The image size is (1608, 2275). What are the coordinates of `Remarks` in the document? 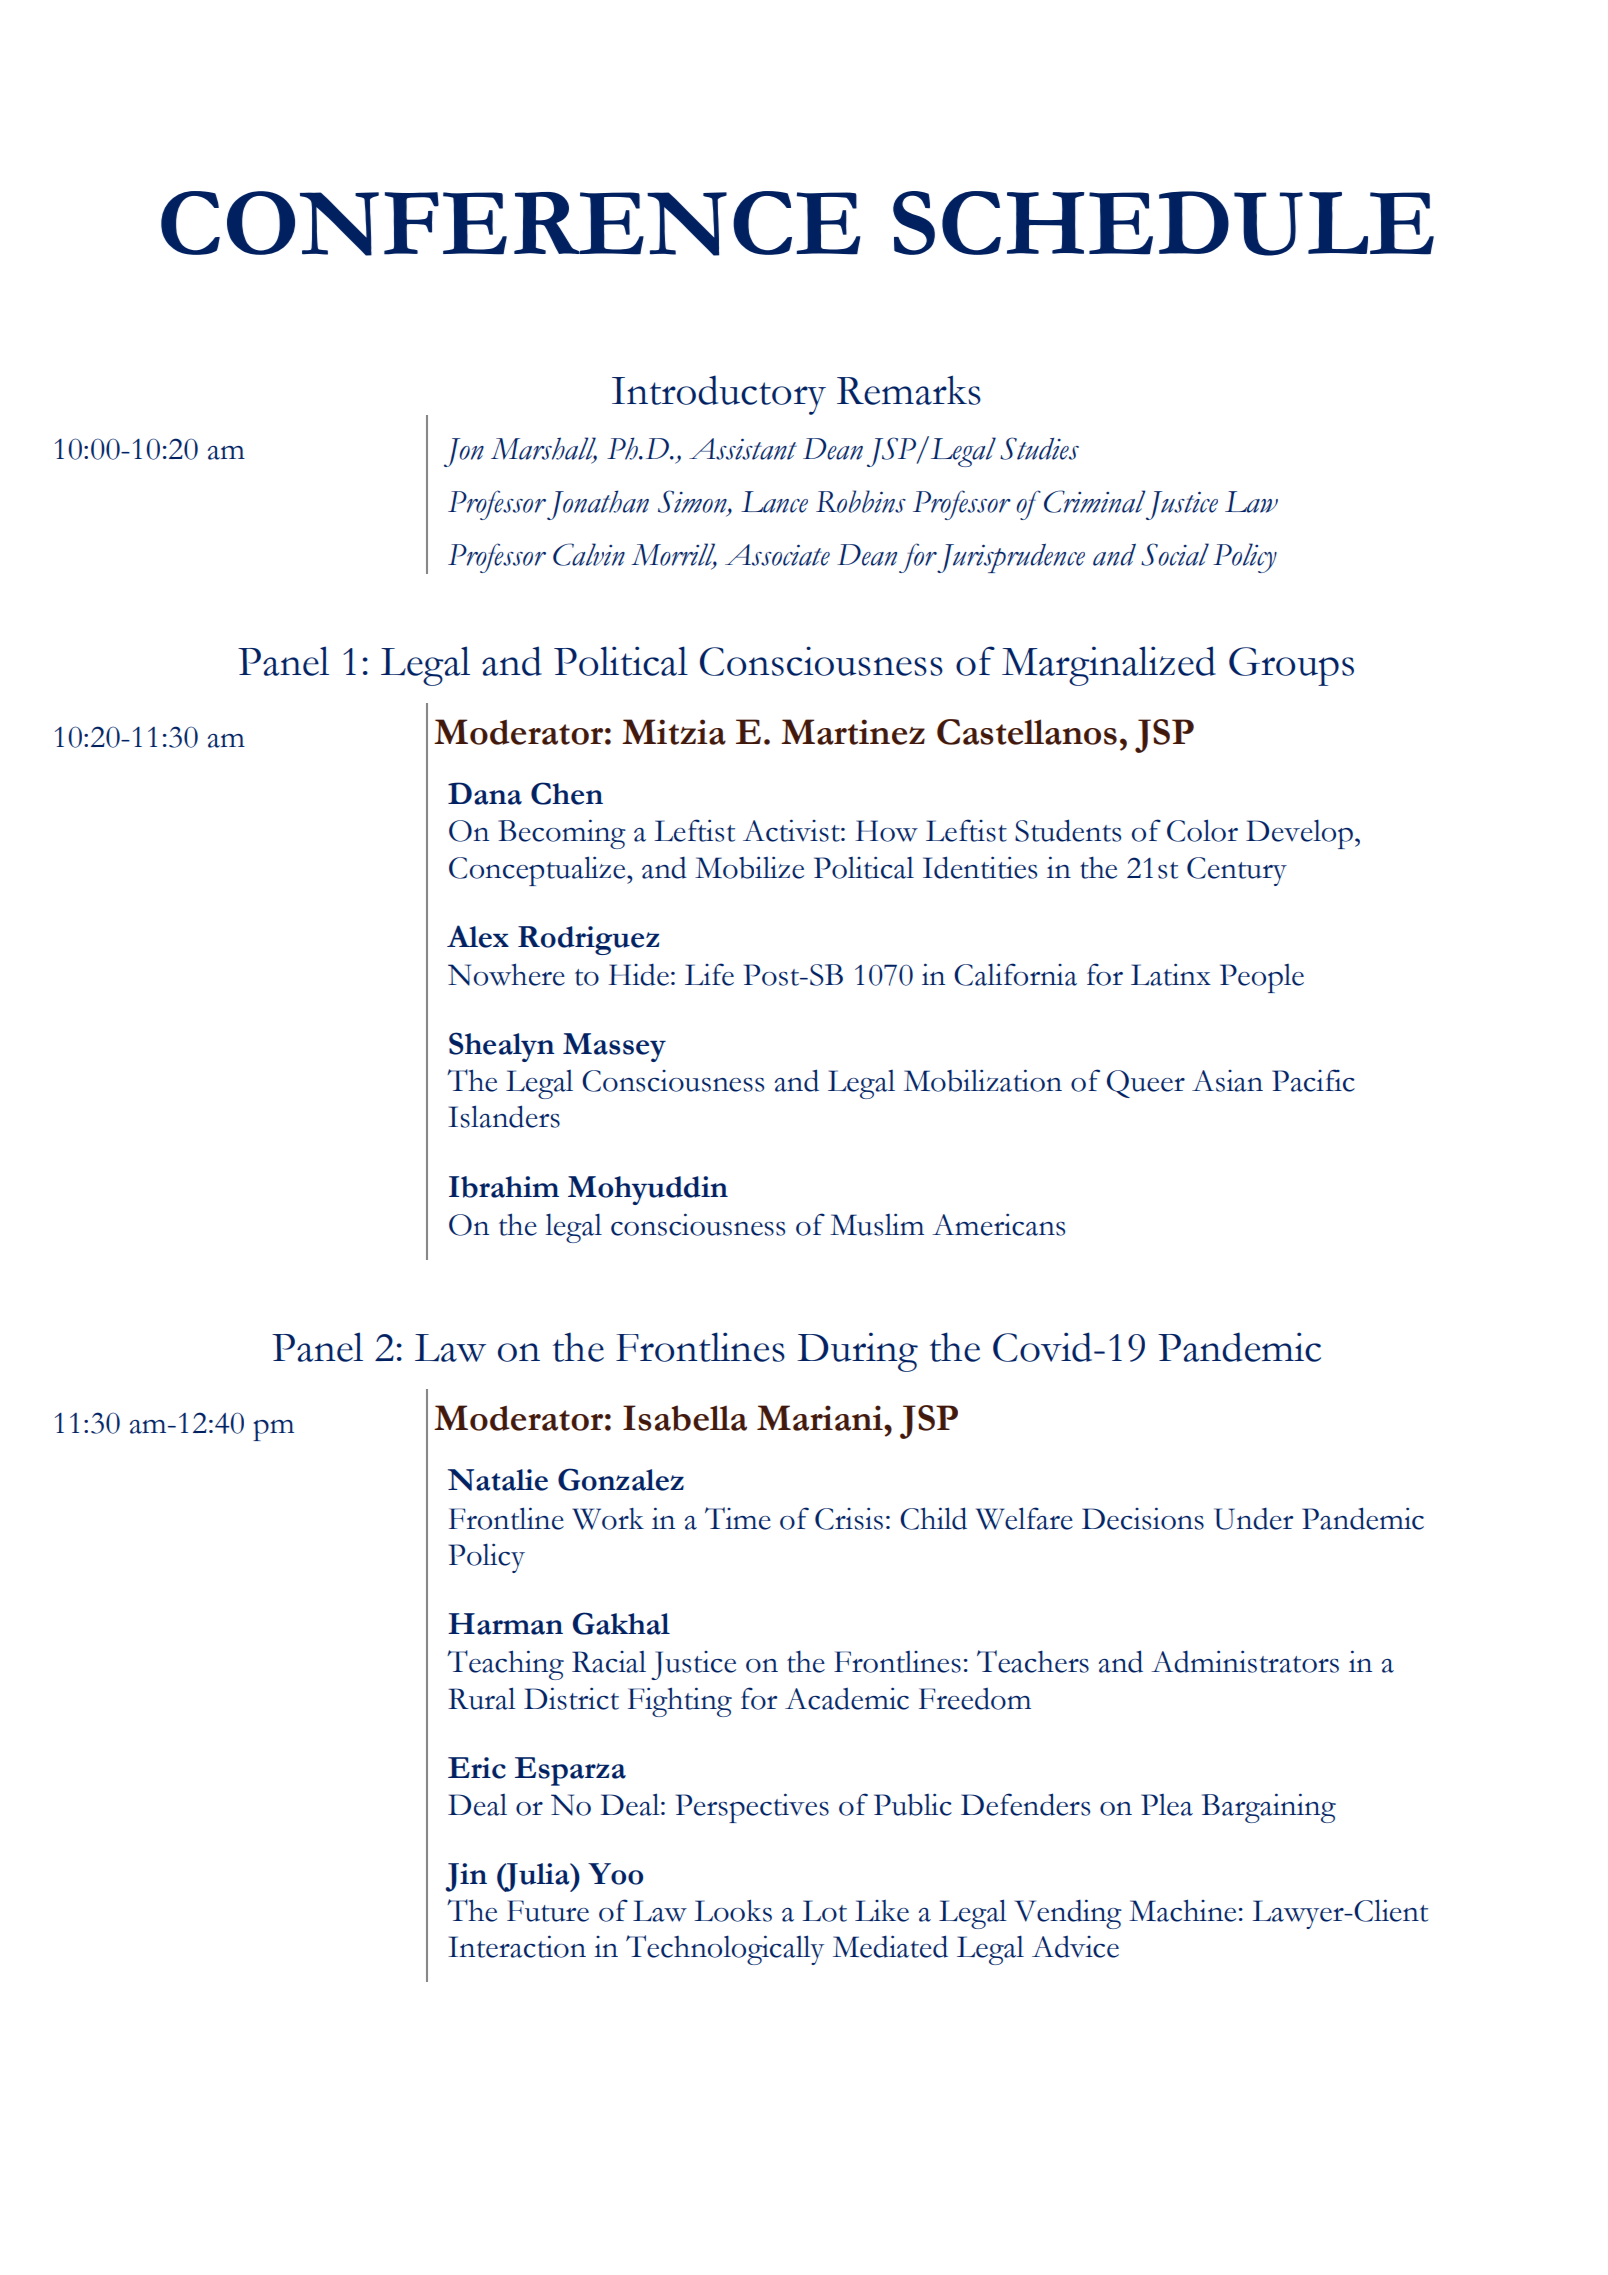 It's located at (909, 390).
